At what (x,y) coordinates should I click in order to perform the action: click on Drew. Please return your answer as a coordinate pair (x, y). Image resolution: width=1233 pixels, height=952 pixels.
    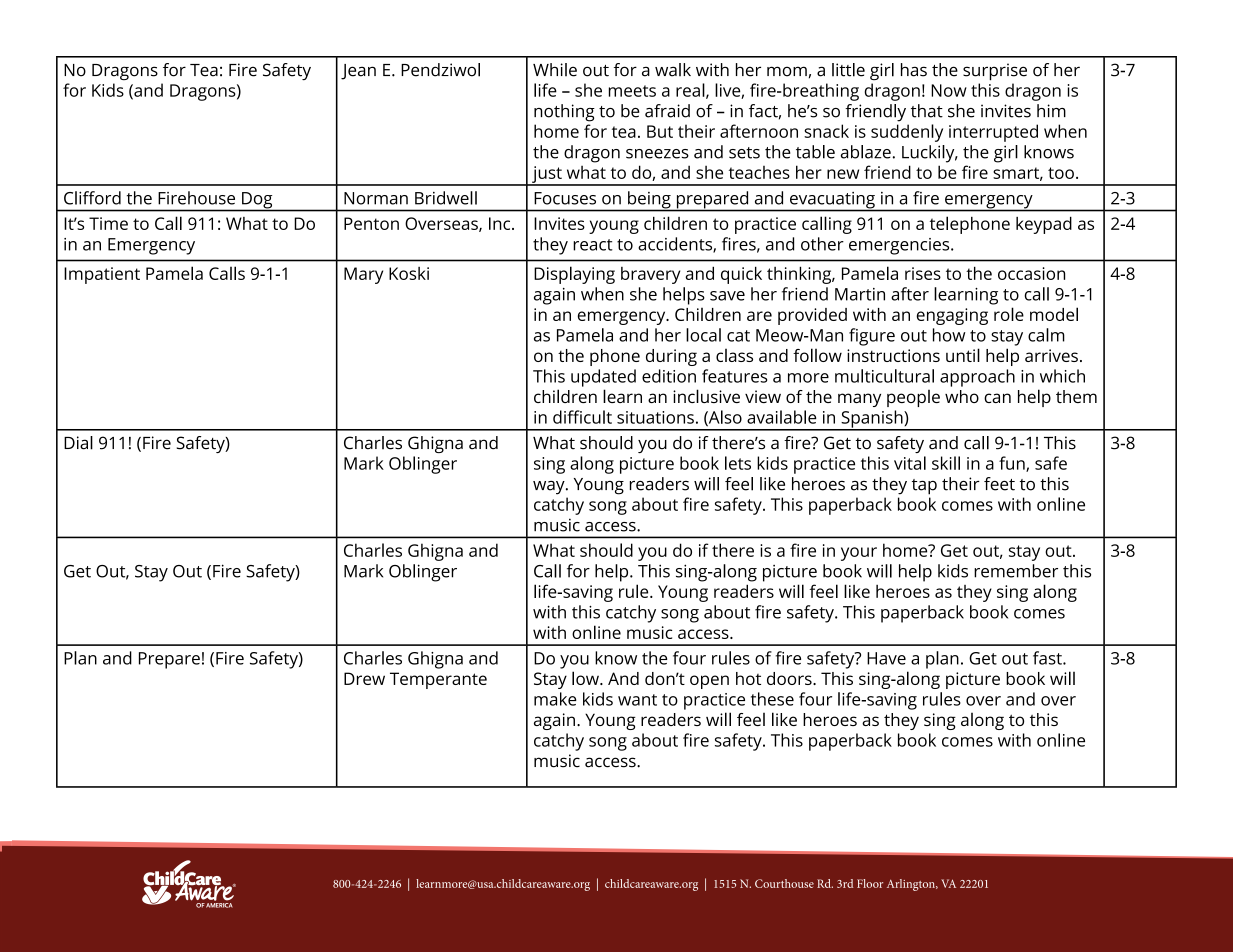
    Looking at the image, I should click on (364, 678).
